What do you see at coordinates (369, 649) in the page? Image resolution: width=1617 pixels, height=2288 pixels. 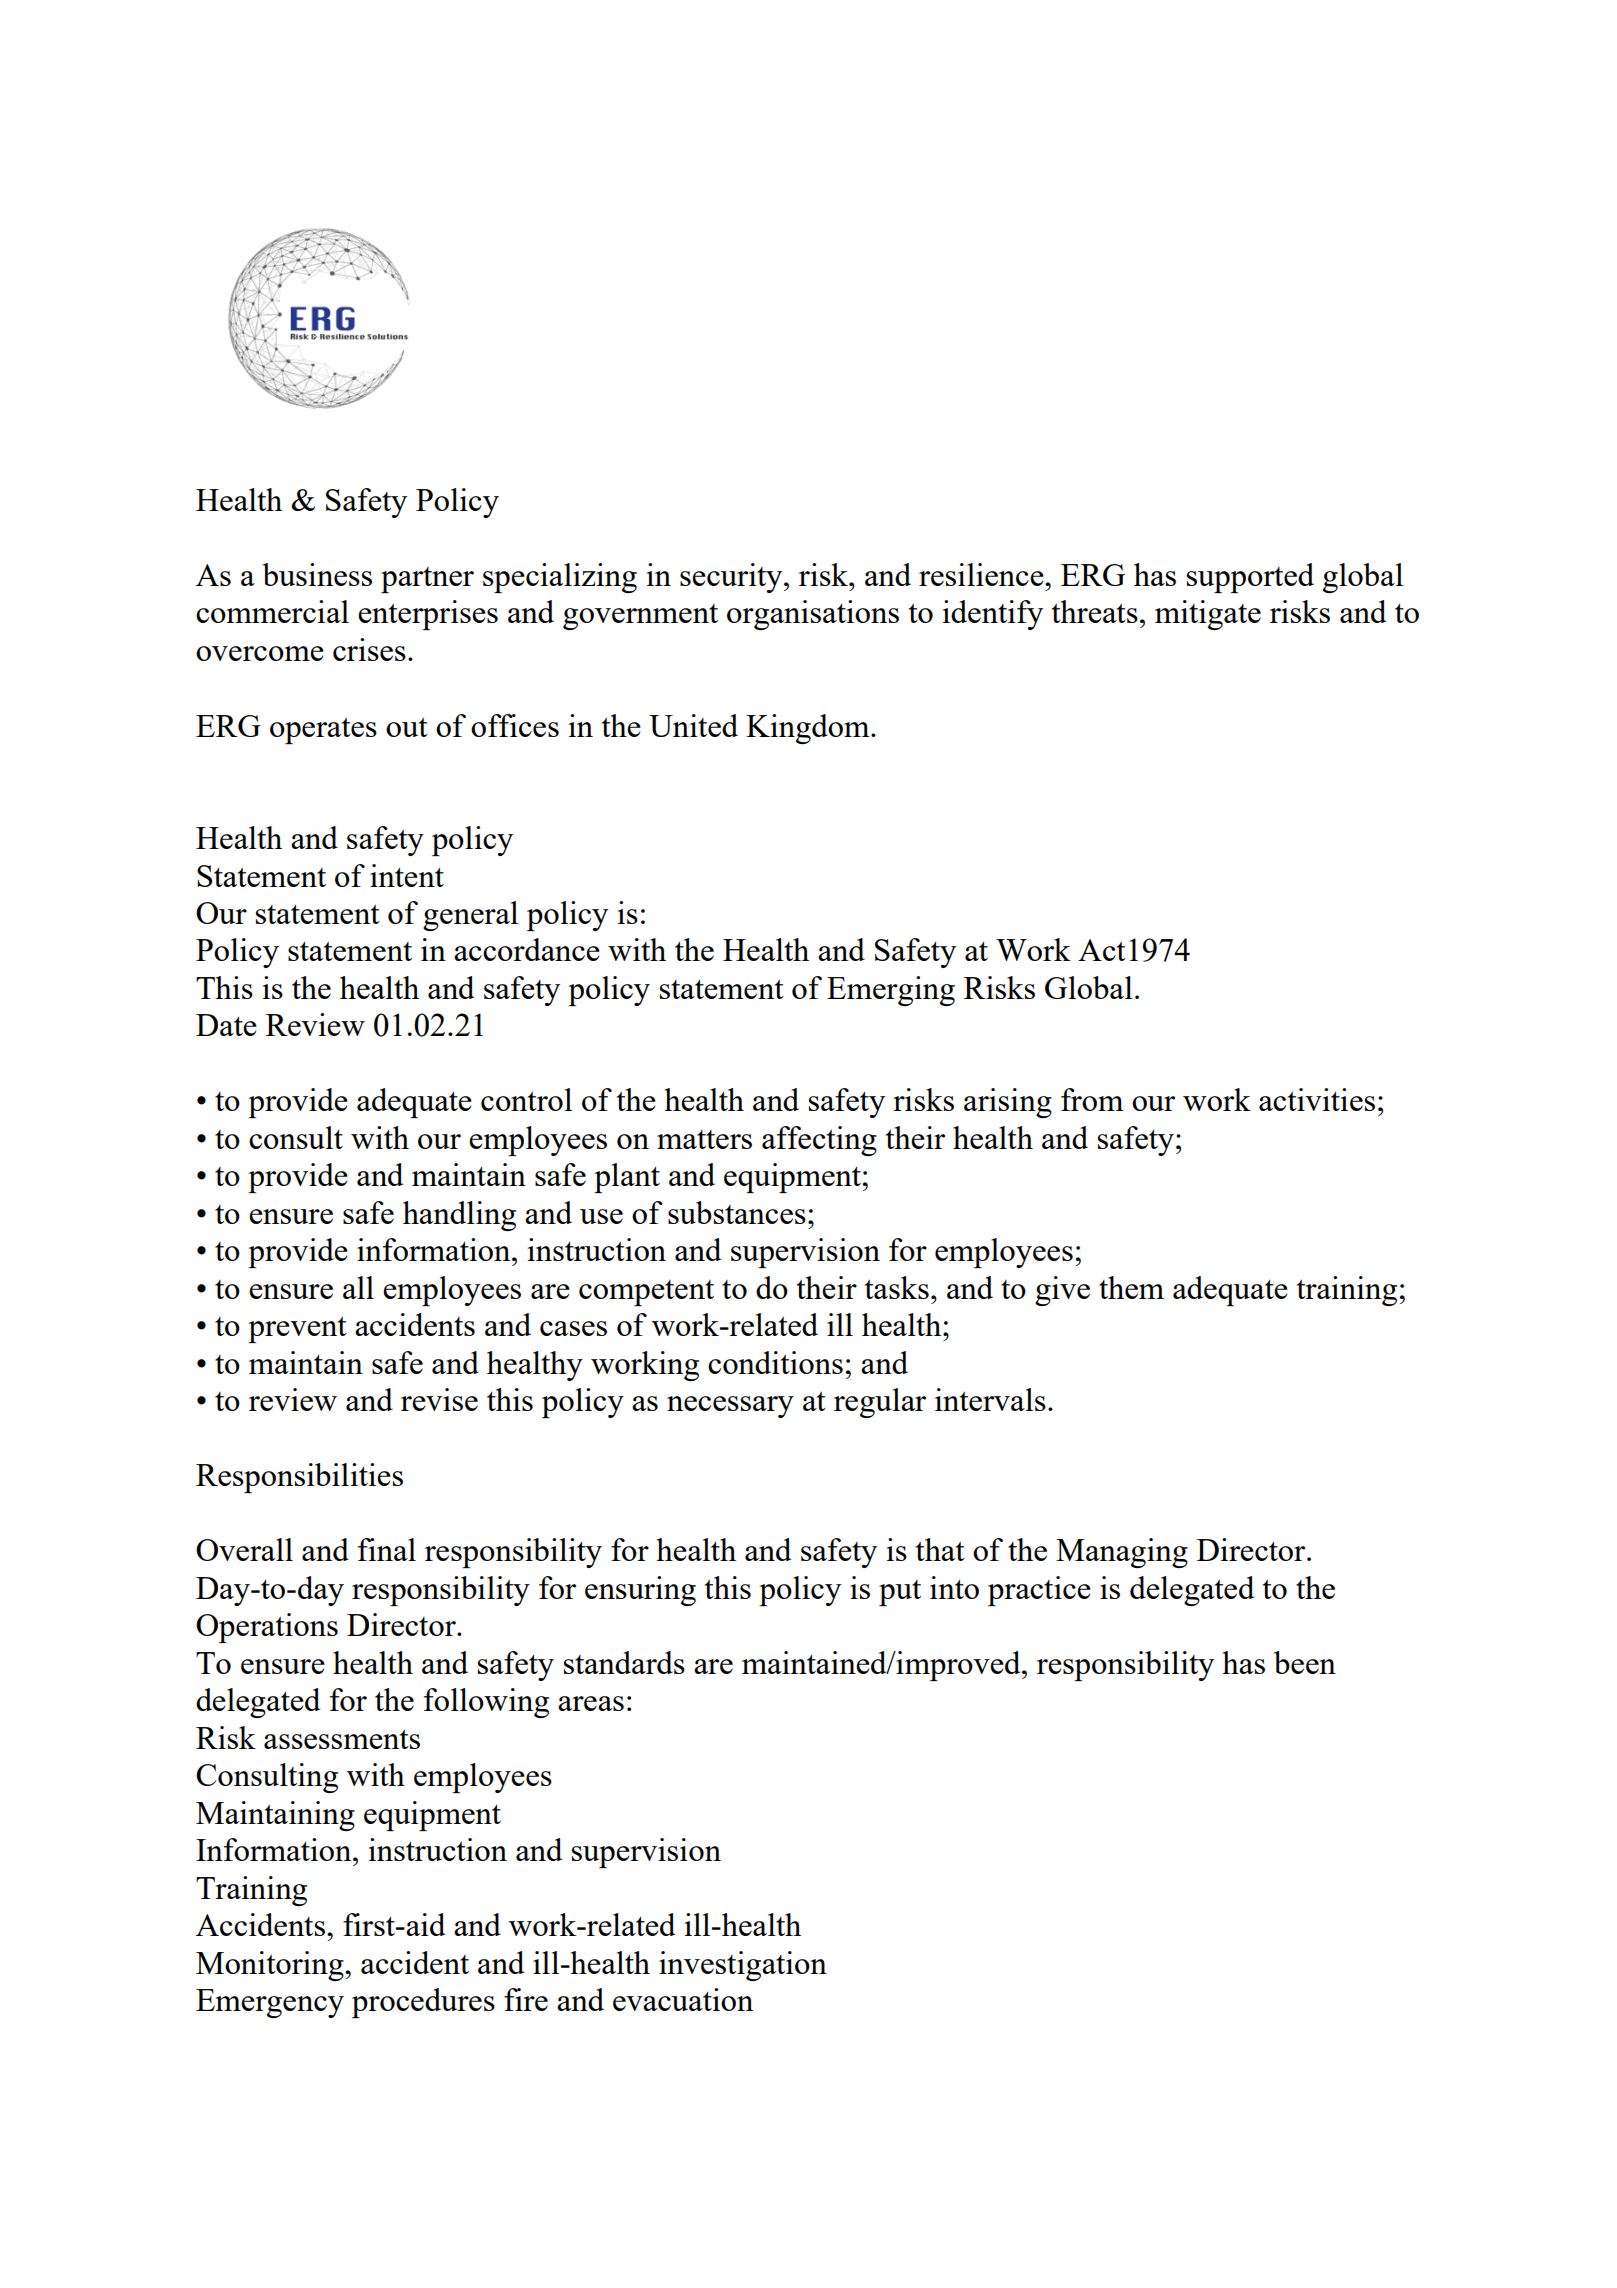 I see `crises` at bounding box center [369, 649].
